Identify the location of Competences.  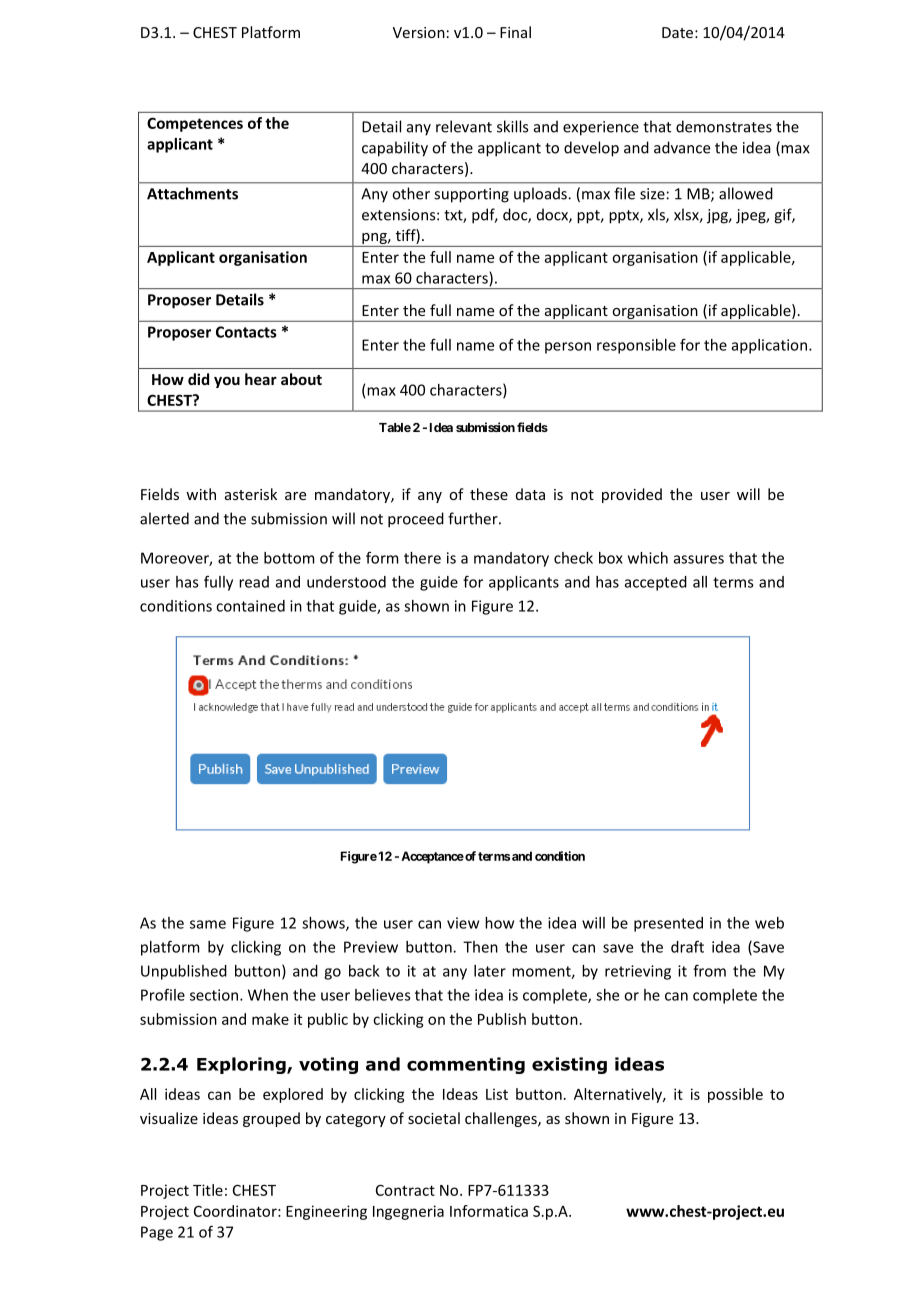
(195, 124).
